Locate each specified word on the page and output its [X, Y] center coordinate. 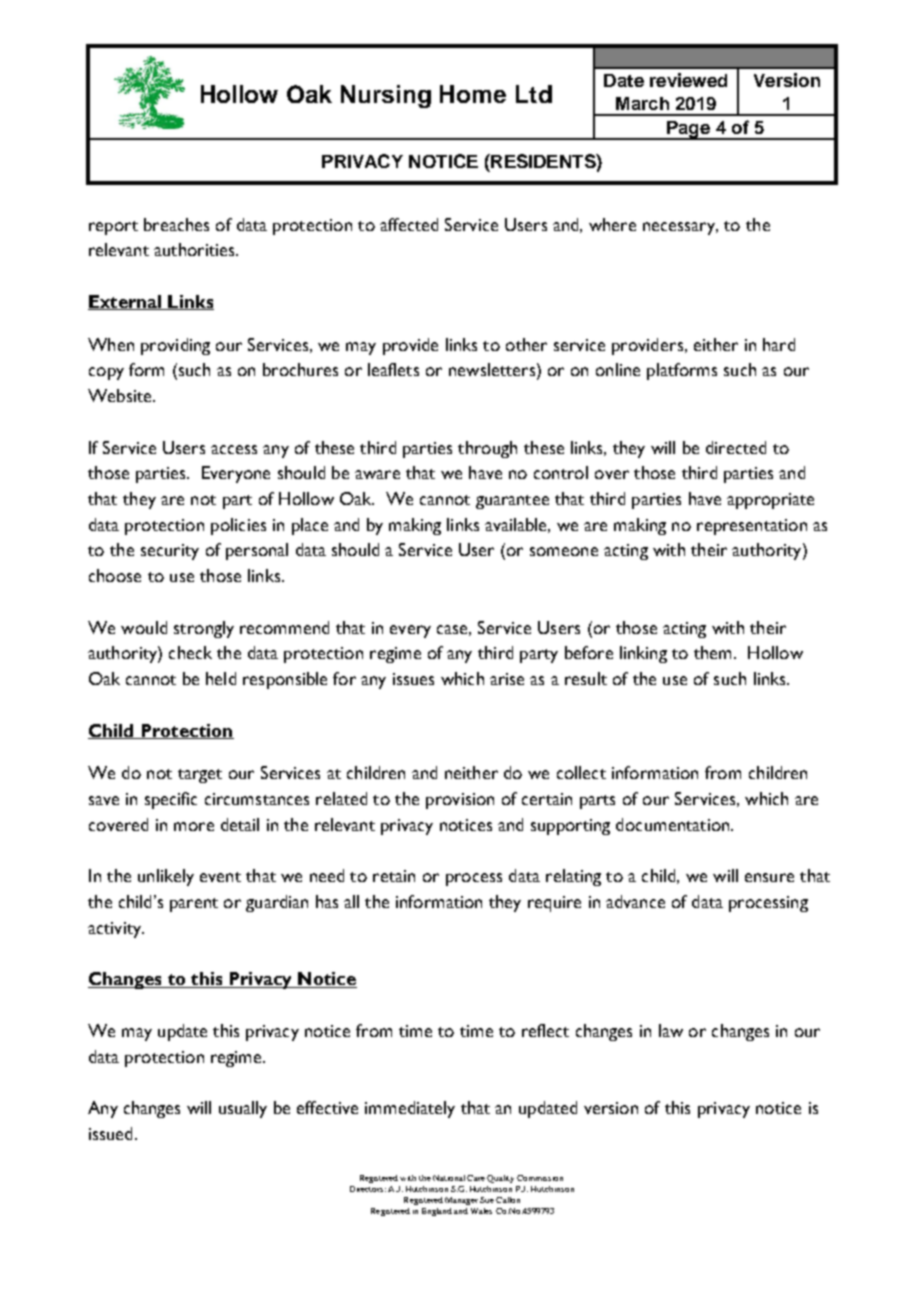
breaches [176, 224]
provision [460, 801]
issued [110, 1133]
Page [688, 130]
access [234, 449]
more [194, 826]
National [449, 1178]
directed [736, 447]
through [487, 449]
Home [473, 94]
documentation [674, 824]
